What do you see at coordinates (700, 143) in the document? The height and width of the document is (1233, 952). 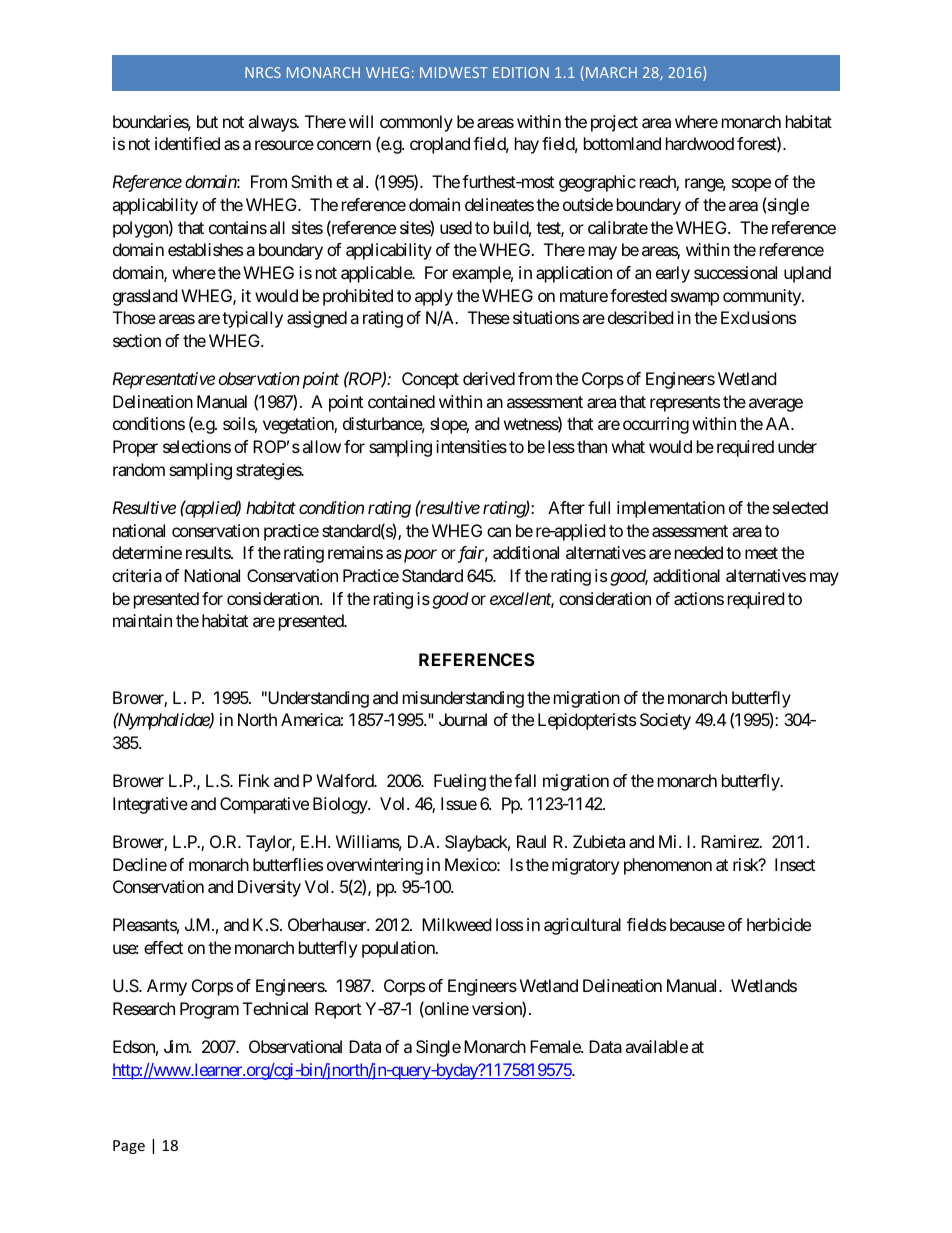 I see `hardwood` at bounding box center [700, 143].
